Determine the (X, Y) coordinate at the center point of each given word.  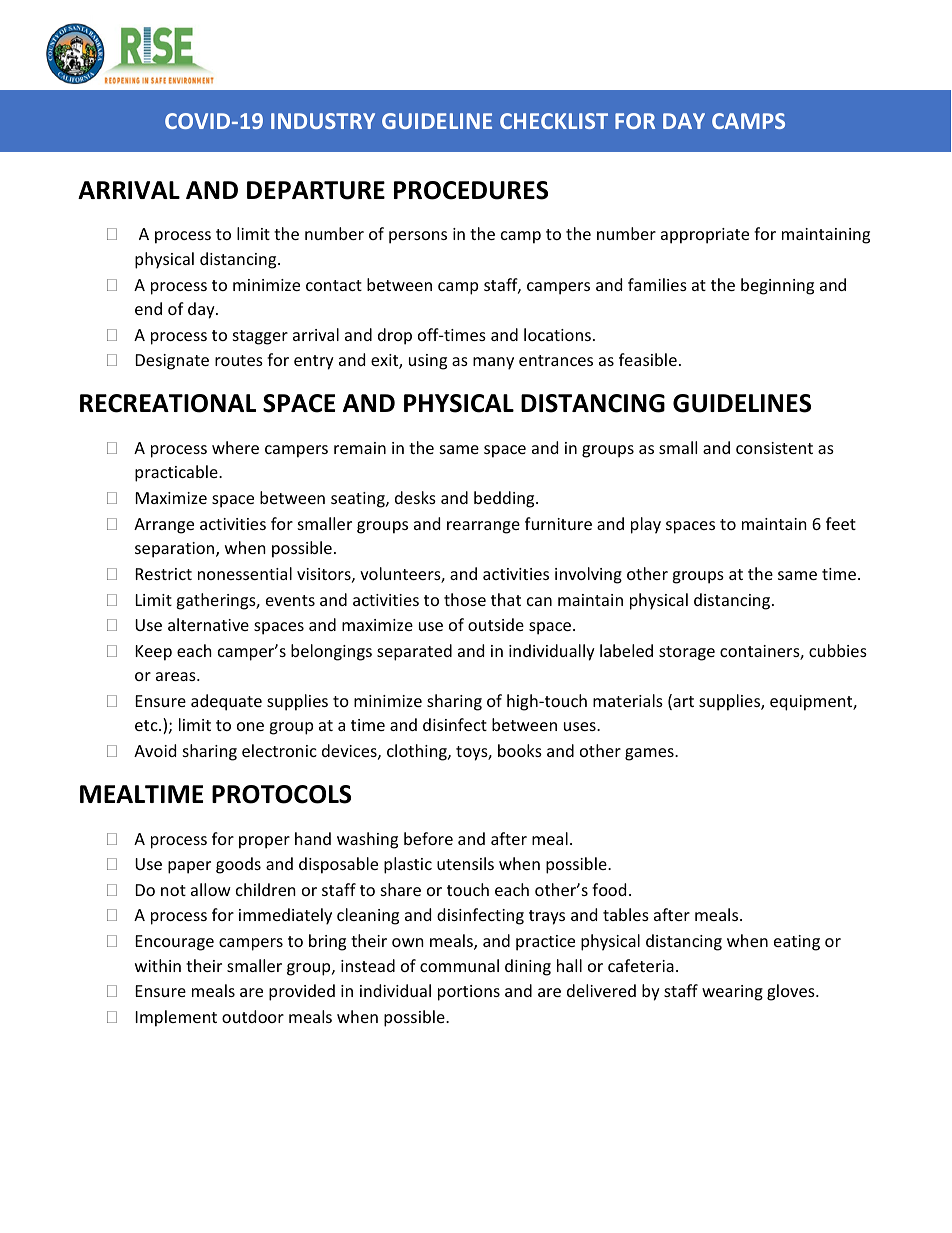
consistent (774, 448)
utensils (465, 863)
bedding (505, 499)
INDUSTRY (323, 121)
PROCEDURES (471, 190)
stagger (260, 337)
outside (496, 624)
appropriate (705, 236)
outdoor (253, 1016)
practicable (177, 473)
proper (264, 842)
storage (687, 653)
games (650, 754)
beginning (777, 286)
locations (557, 334)
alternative (208, 624)
